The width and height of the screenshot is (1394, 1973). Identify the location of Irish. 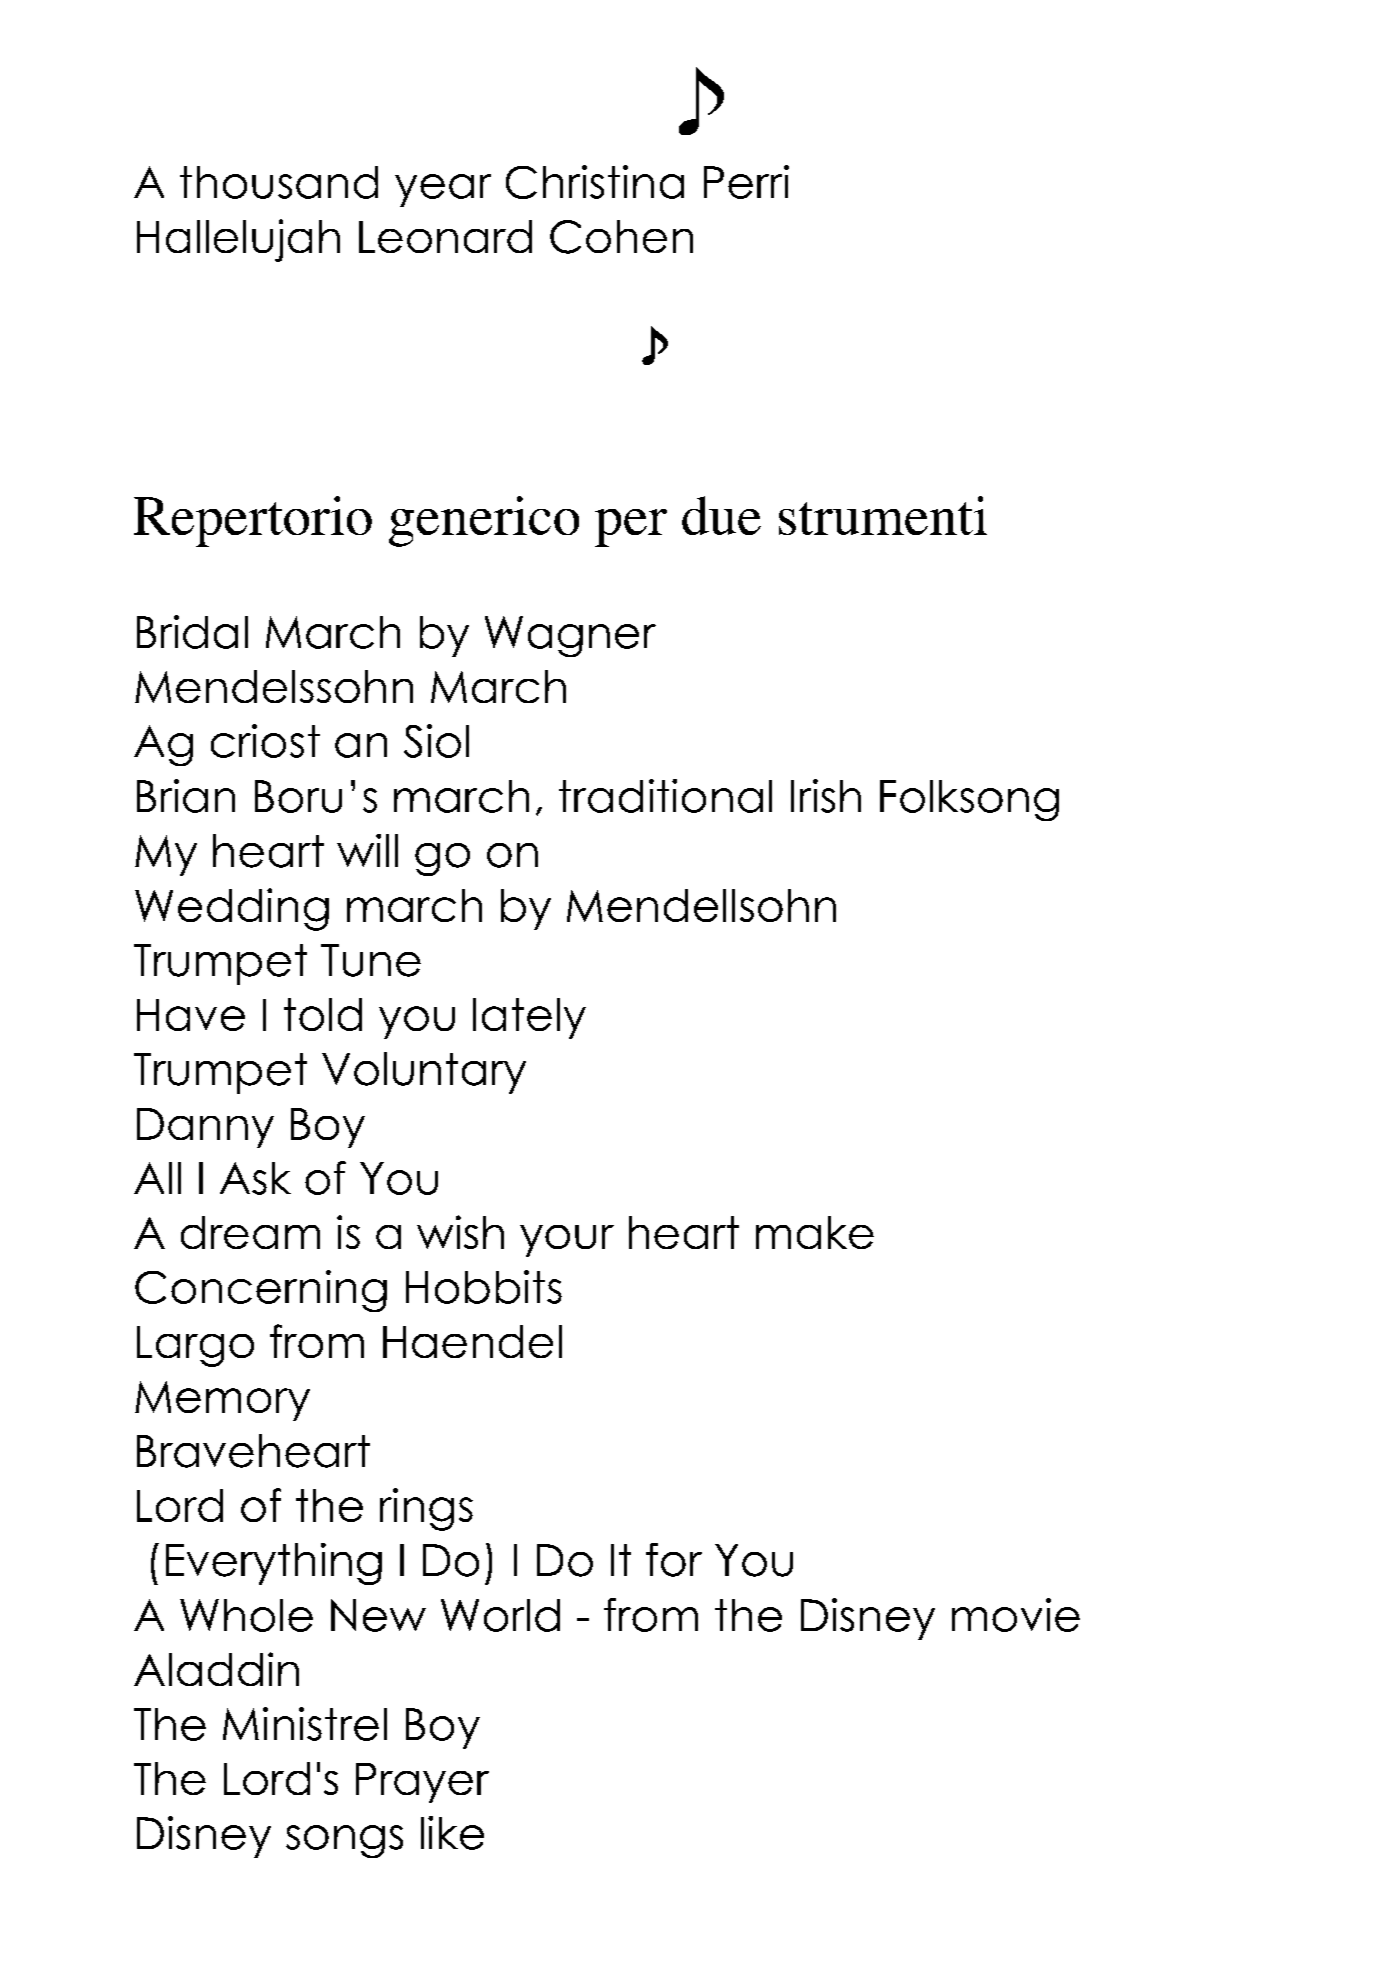
(826, 796).
